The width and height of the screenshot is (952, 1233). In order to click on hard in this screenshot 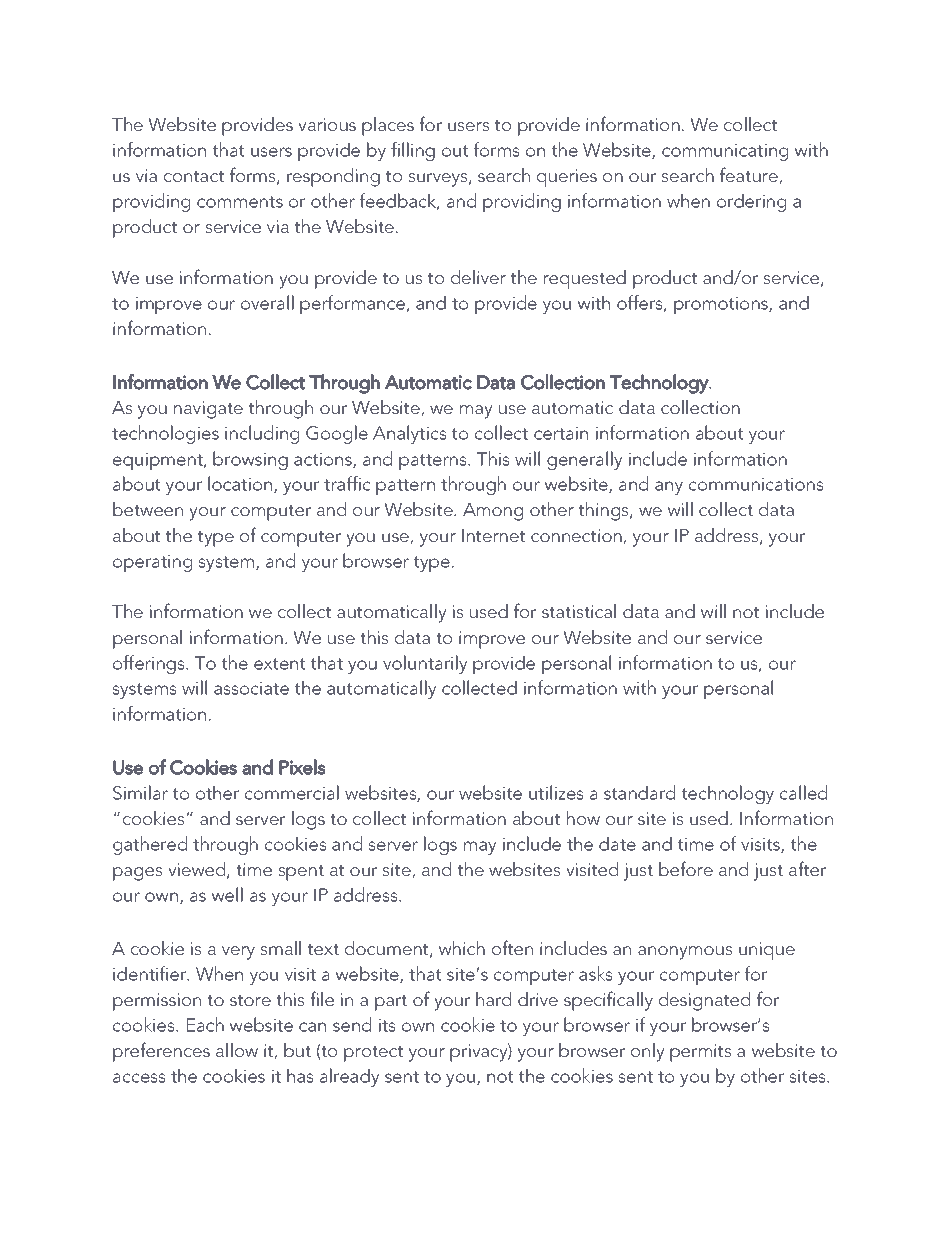, I will do `click(493, 999)`.
